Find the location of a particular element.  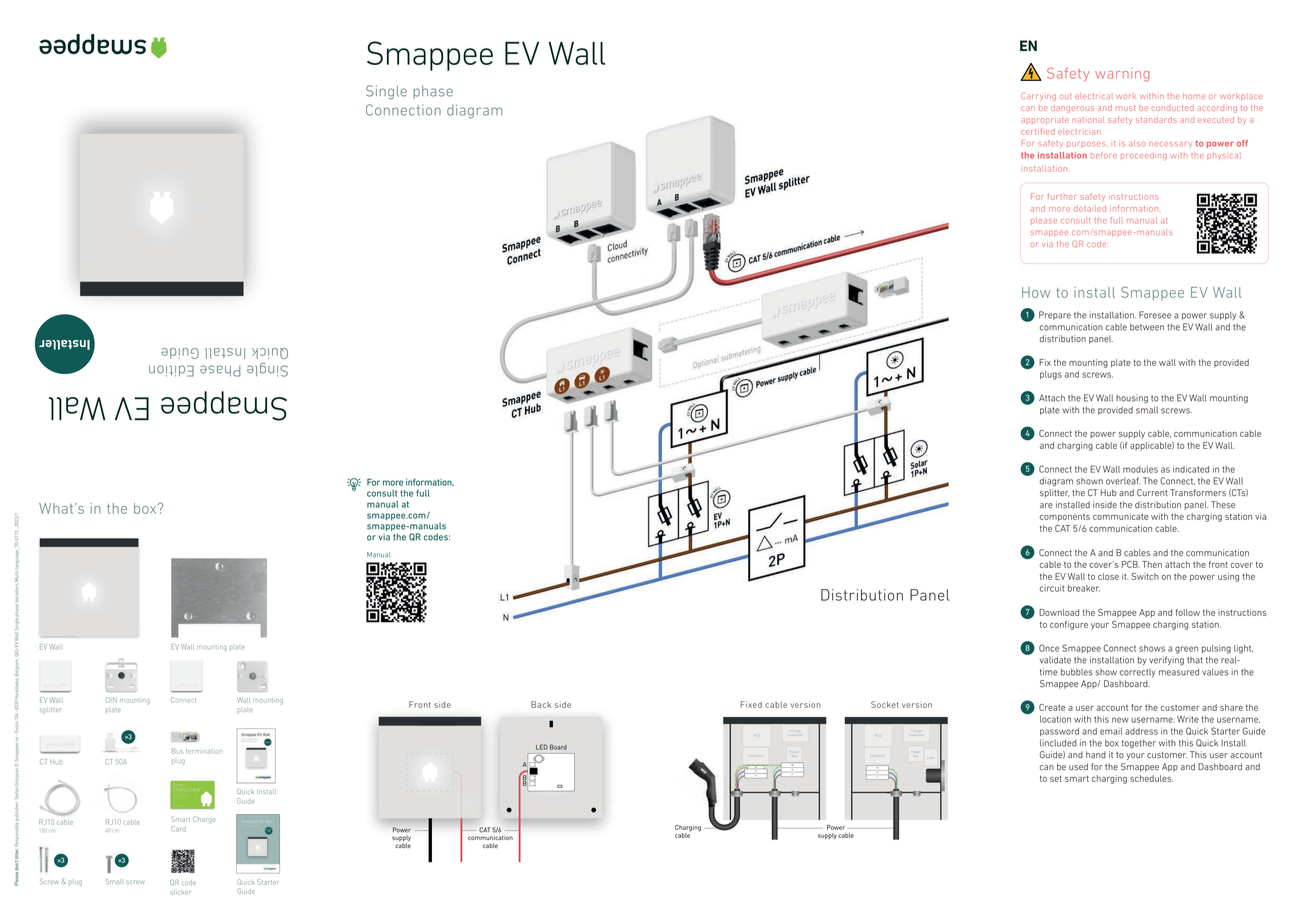

electrical is located at coordinates (1094, 96).
